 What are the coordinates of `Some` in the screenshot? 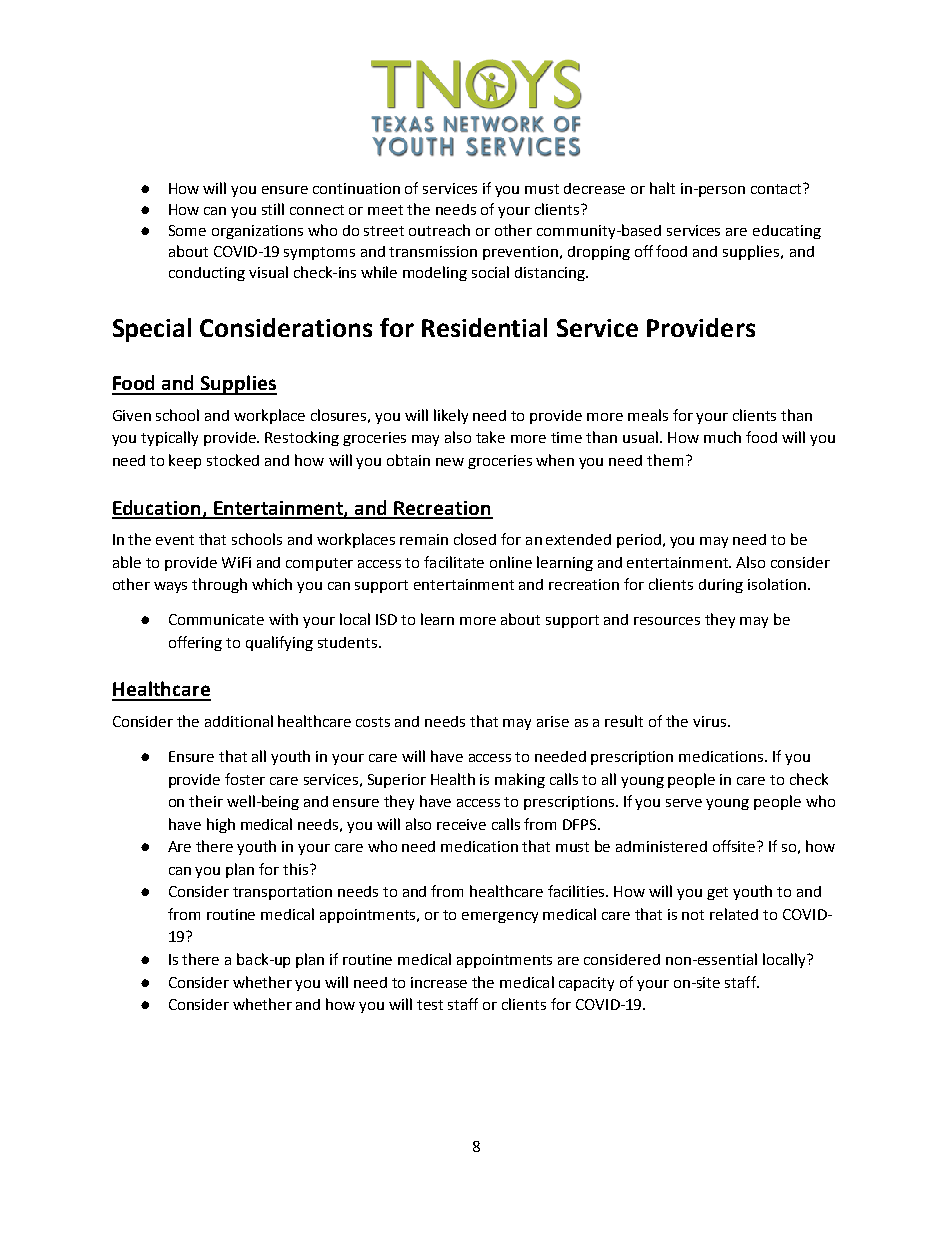 It's located at (187, 230).
